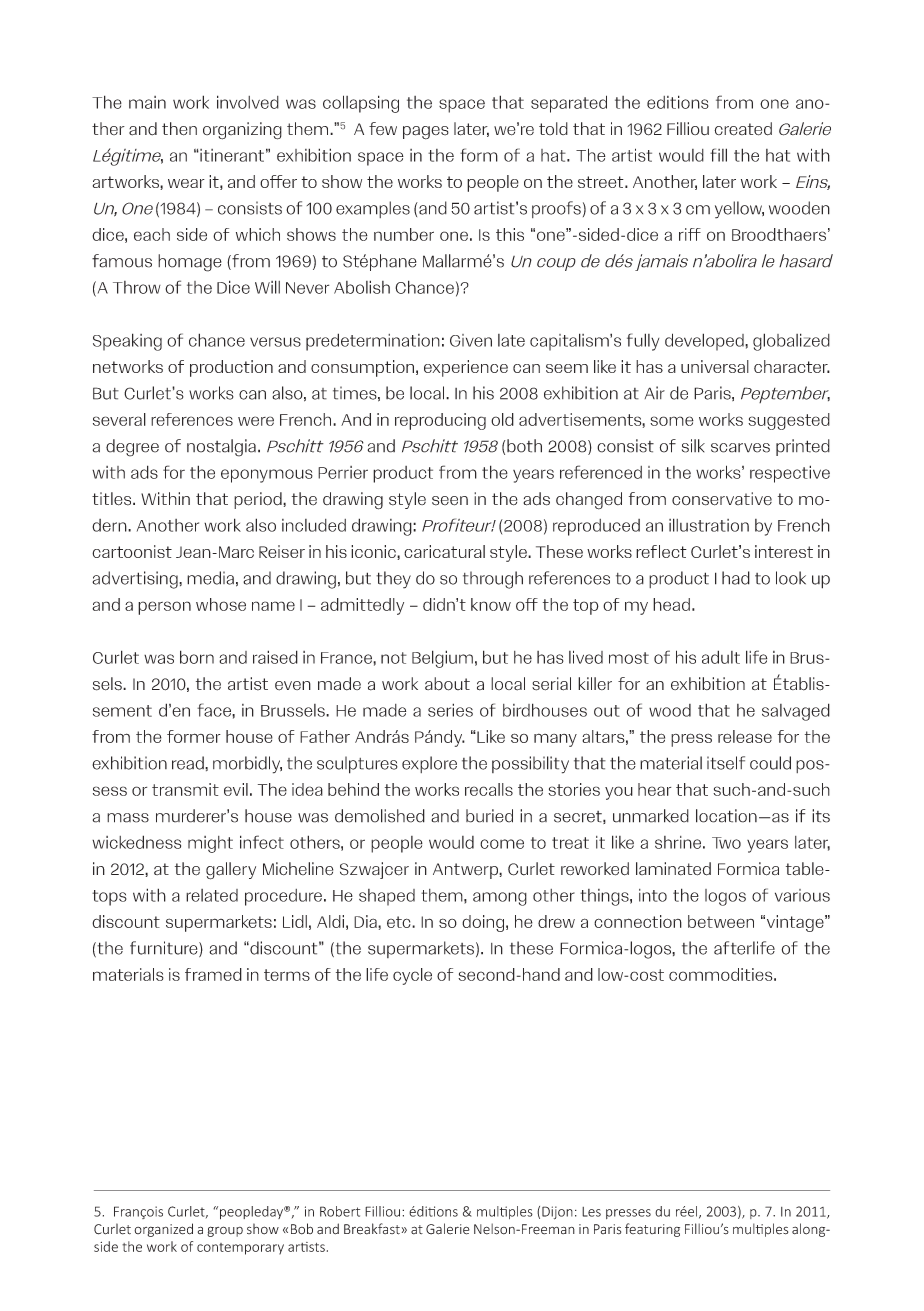 The image size is (924, 1311). I want to click on come, so click(502, 844).
